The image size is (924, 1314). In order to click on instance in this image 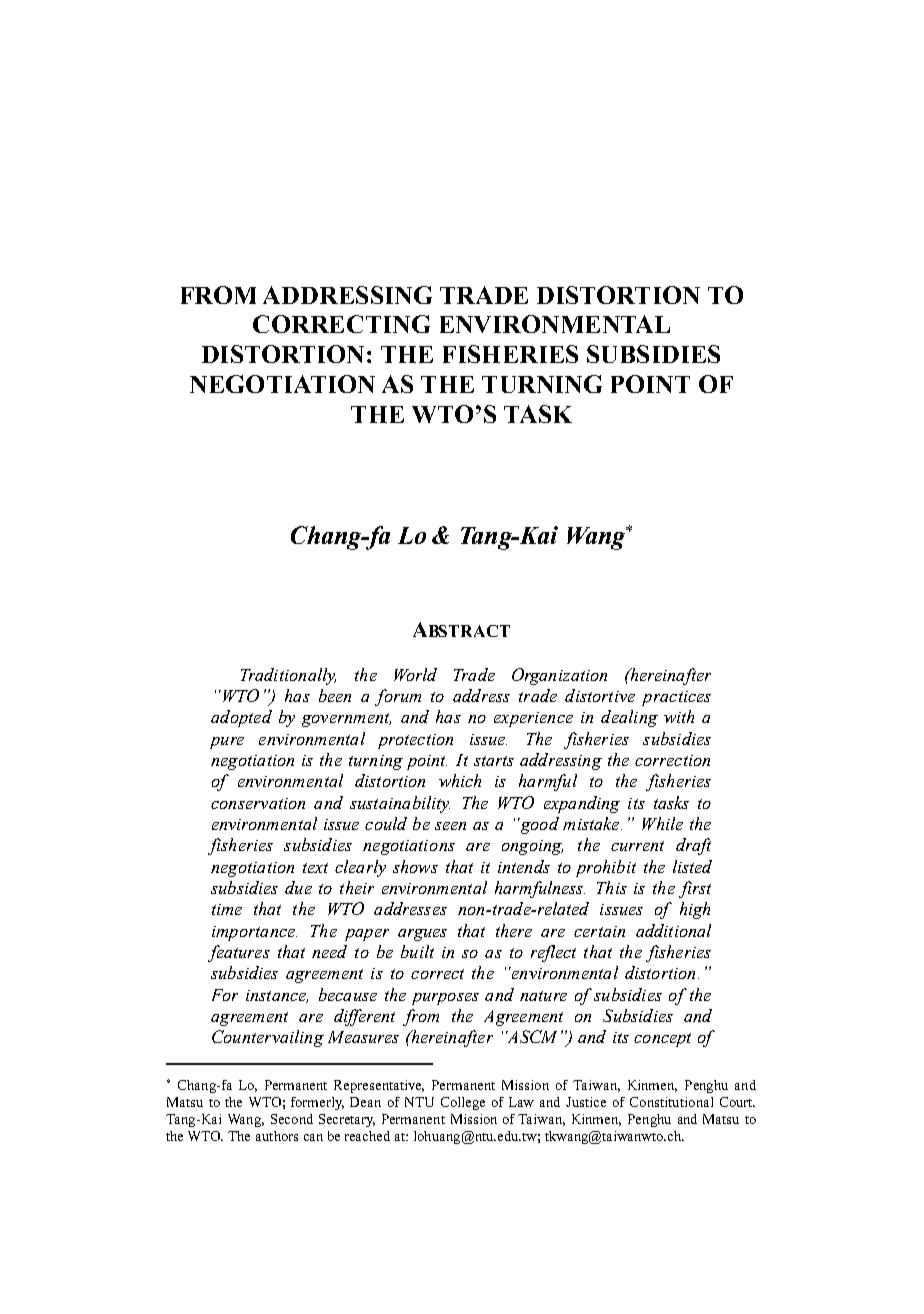, I will do `click(277, 996)`.
